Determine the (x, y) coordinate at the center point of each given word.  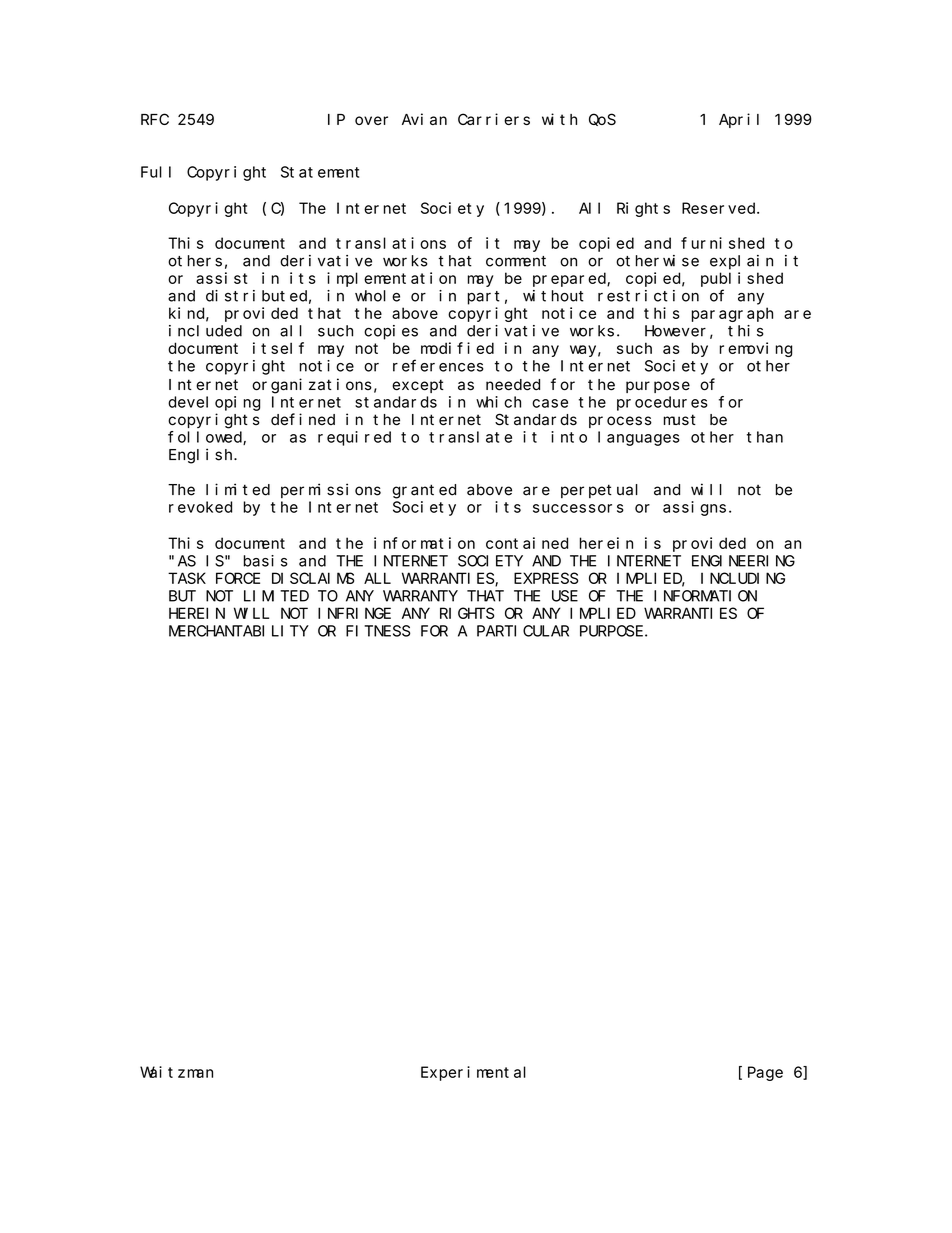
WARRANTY (420, 596)
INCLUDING (743, 578)
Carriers (494, 119)
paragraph (732, 314)
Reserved (720, 208)
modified (457, 348)
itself (278, 348)
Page (765, 1074)
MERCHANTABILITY (239, 631)
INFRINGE (354, 613)
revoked (200, 507)
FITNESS (378, 631)
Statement (320, 172)
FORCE (238, 578)
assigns (694, 508)
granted (424, 491)
